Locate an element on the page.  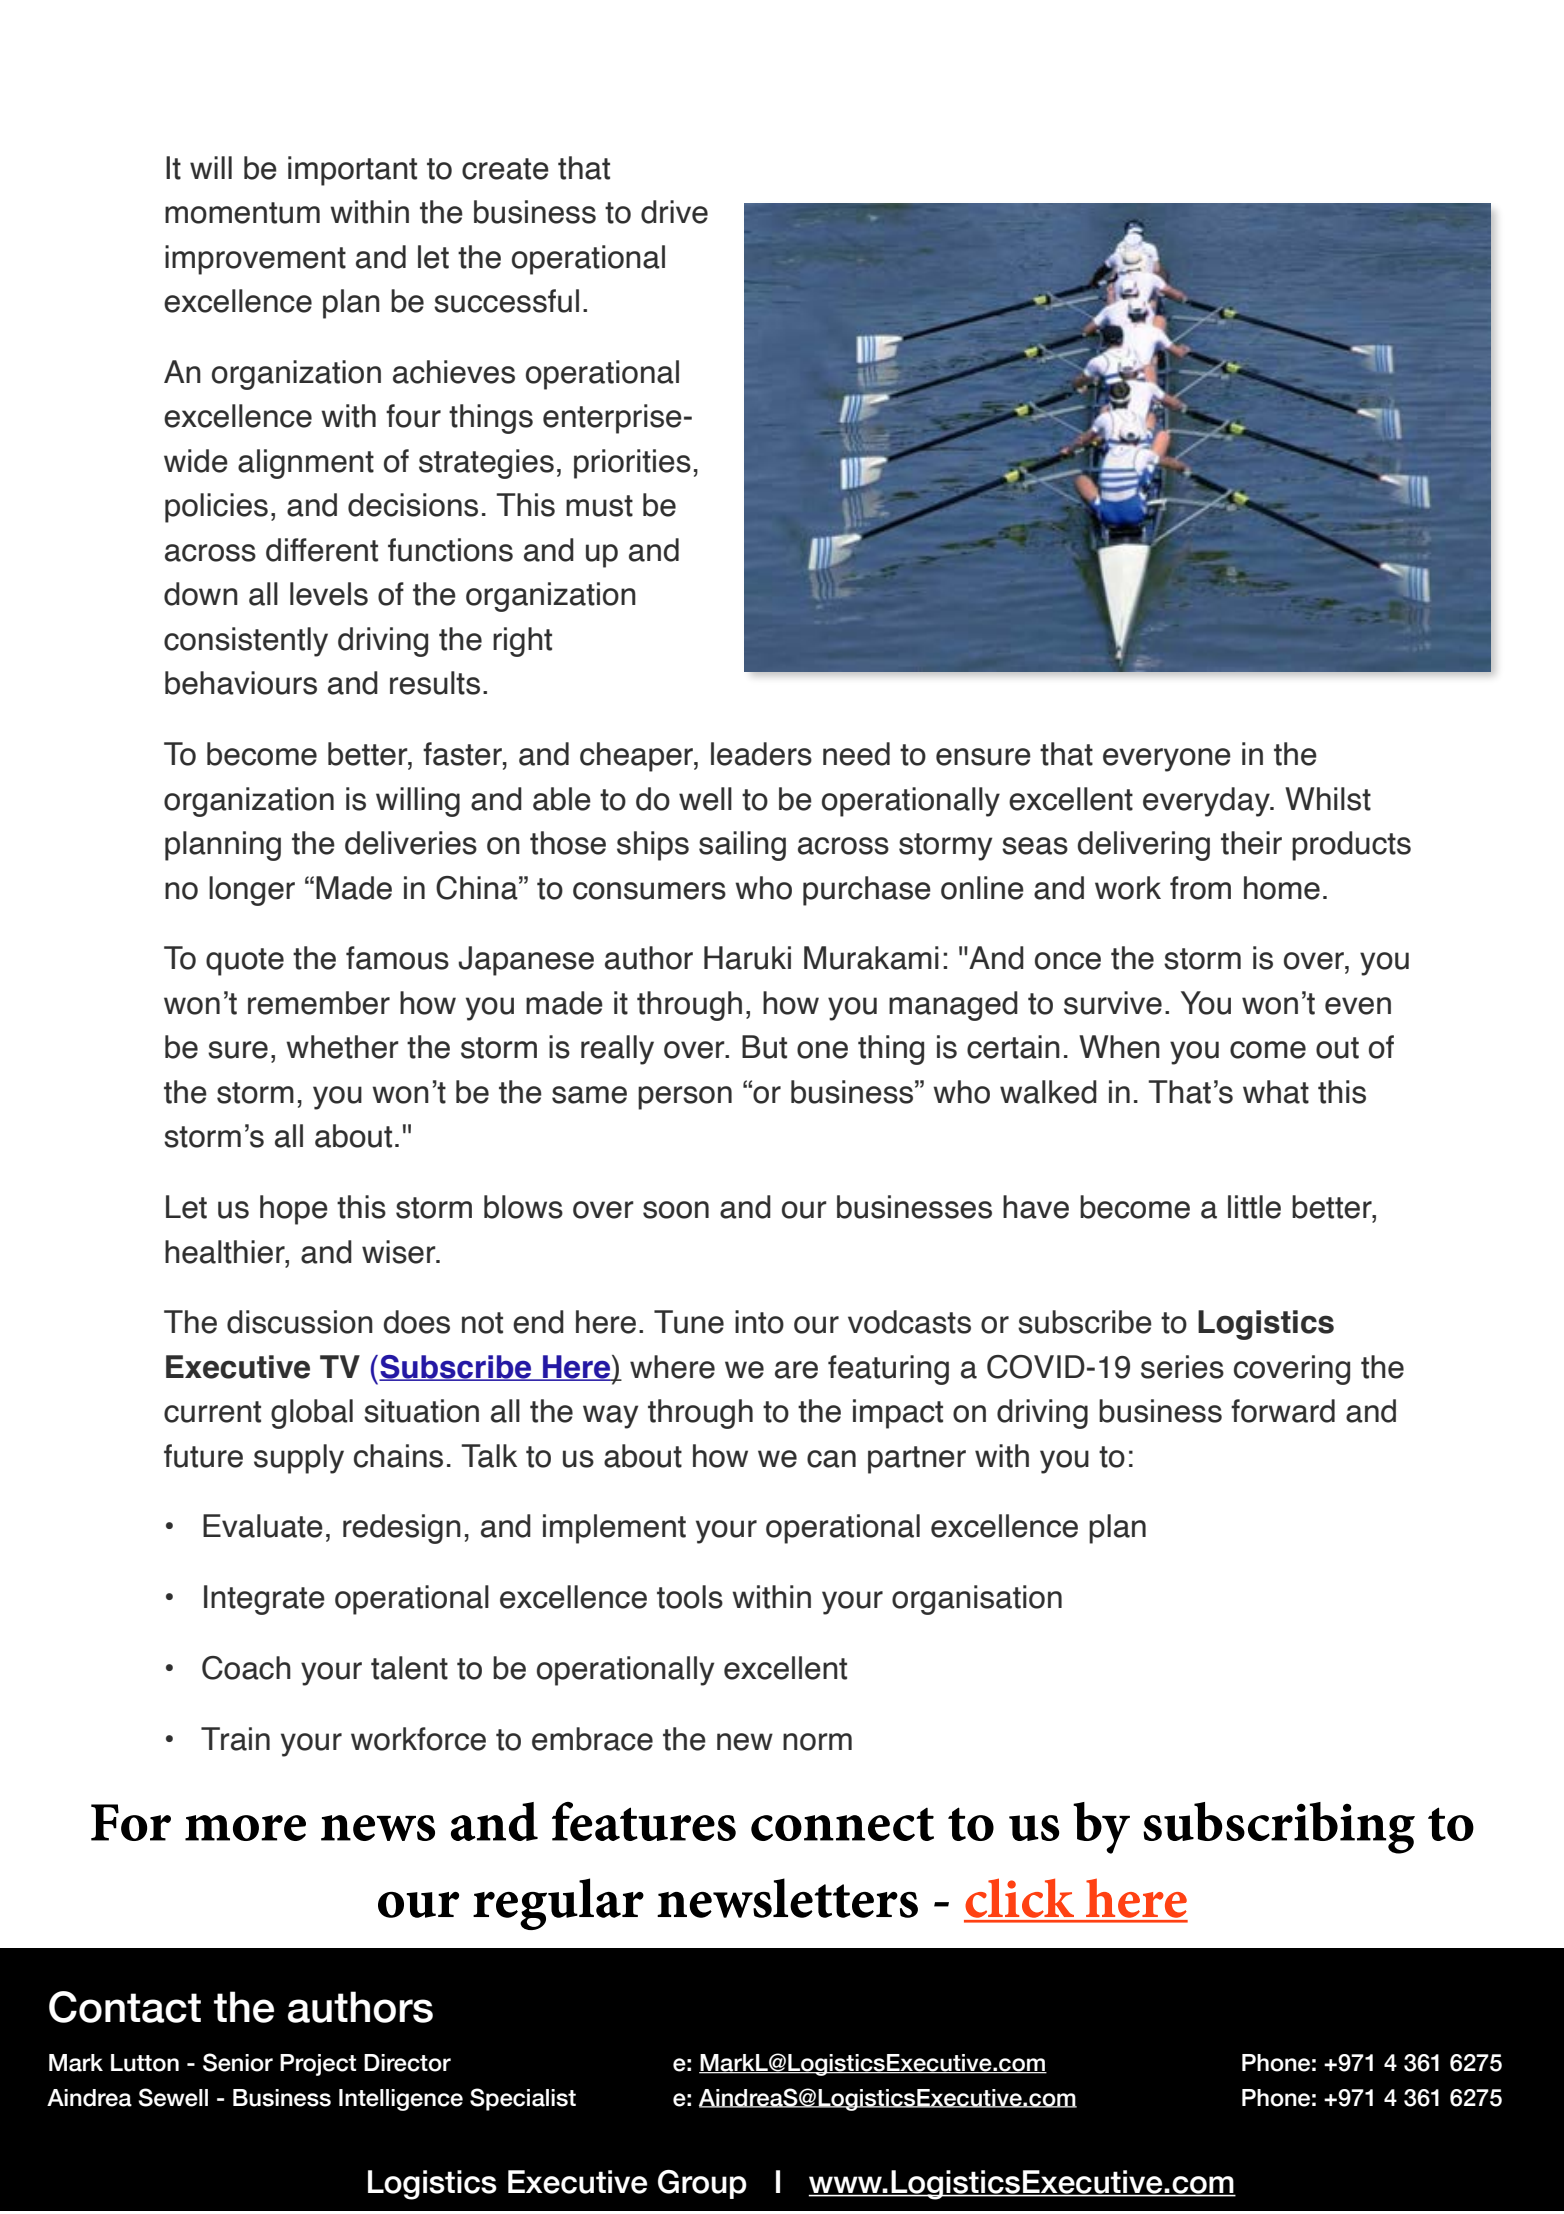
what is located at coordinates (1276, 1092).
